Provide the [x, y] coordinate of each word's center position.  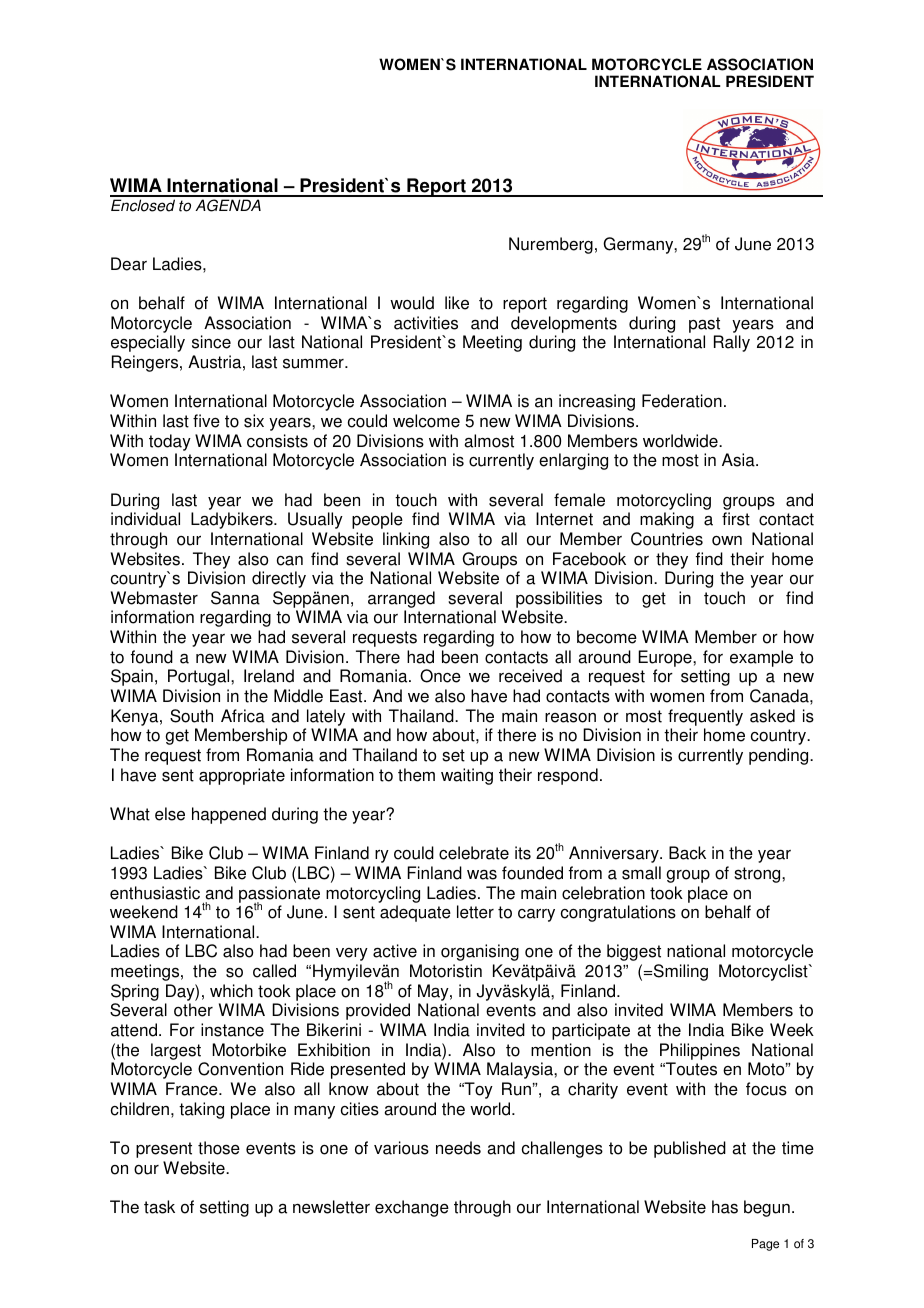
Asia [739, 460]
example [761, 658]
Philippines [700, 1051]
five [206, 421]
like [457, 303]
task [159, 1207]
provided [378, 1011]
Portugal [200, 677]
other [193, 1010]
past [704, 325]
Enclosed [143, 205]
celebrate [474, 853]
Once [440, 676]
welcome [426, 421]
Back [687, 853]
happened [229, 815]
